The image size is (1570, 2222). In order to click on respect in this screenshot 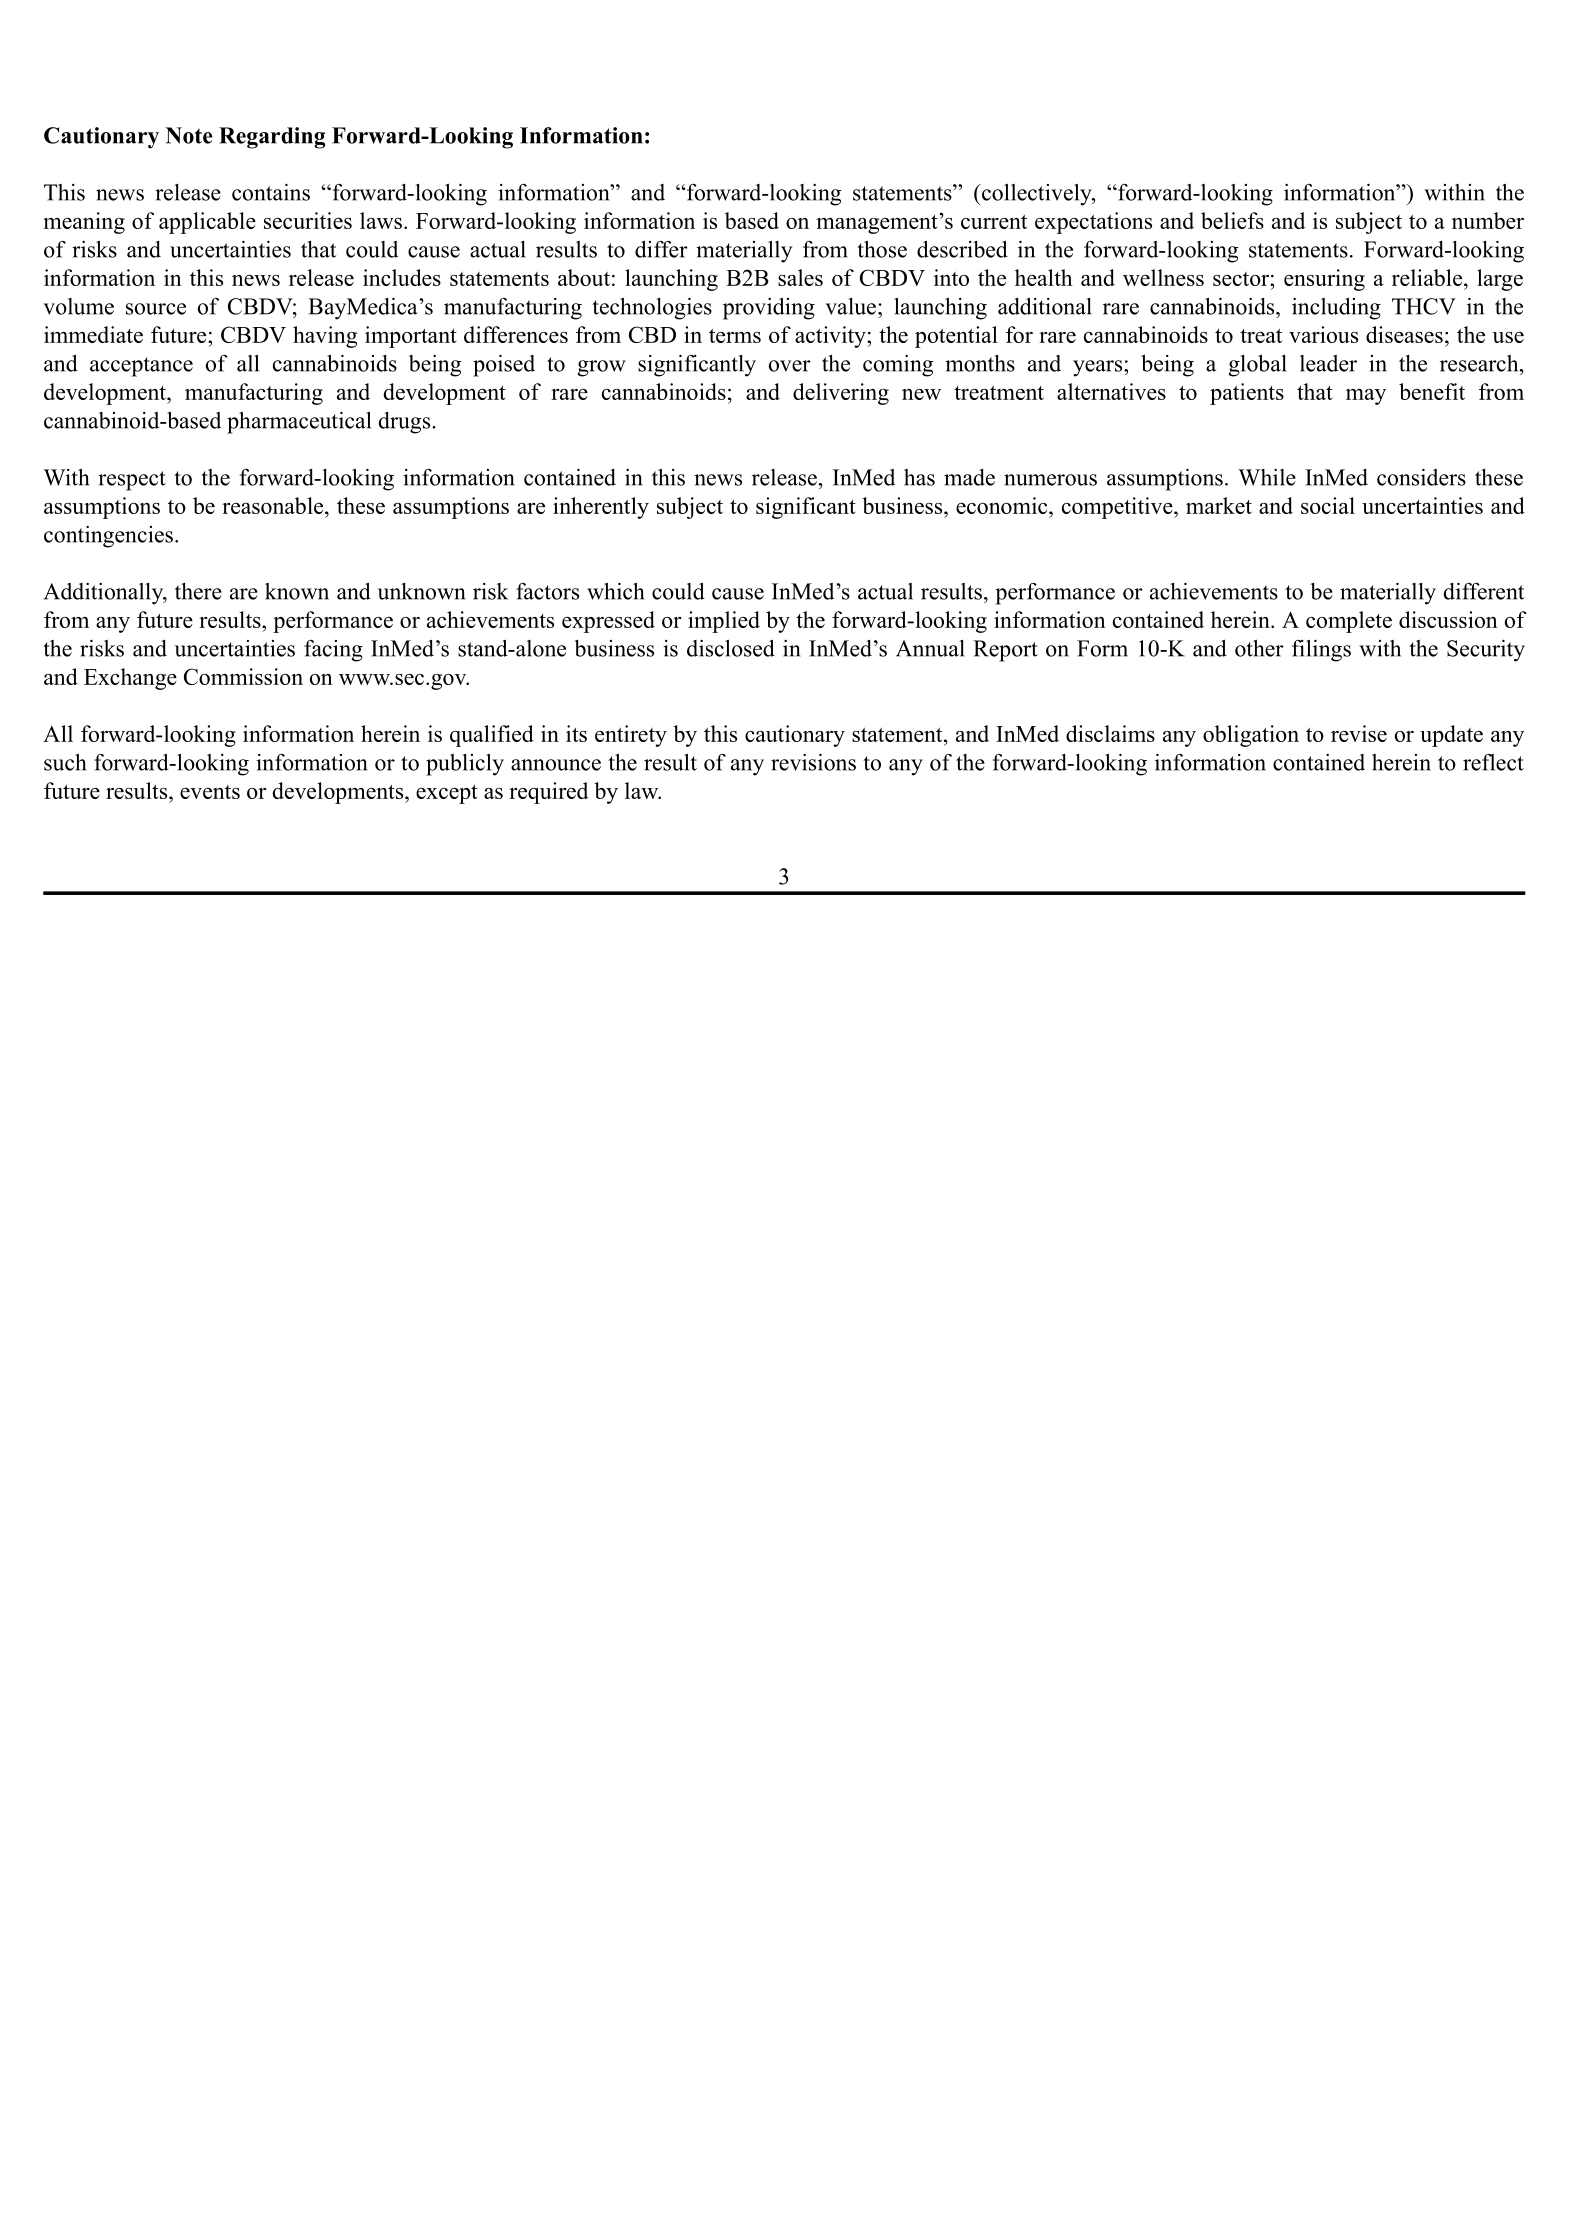, I will do `click(132, 481)`.
